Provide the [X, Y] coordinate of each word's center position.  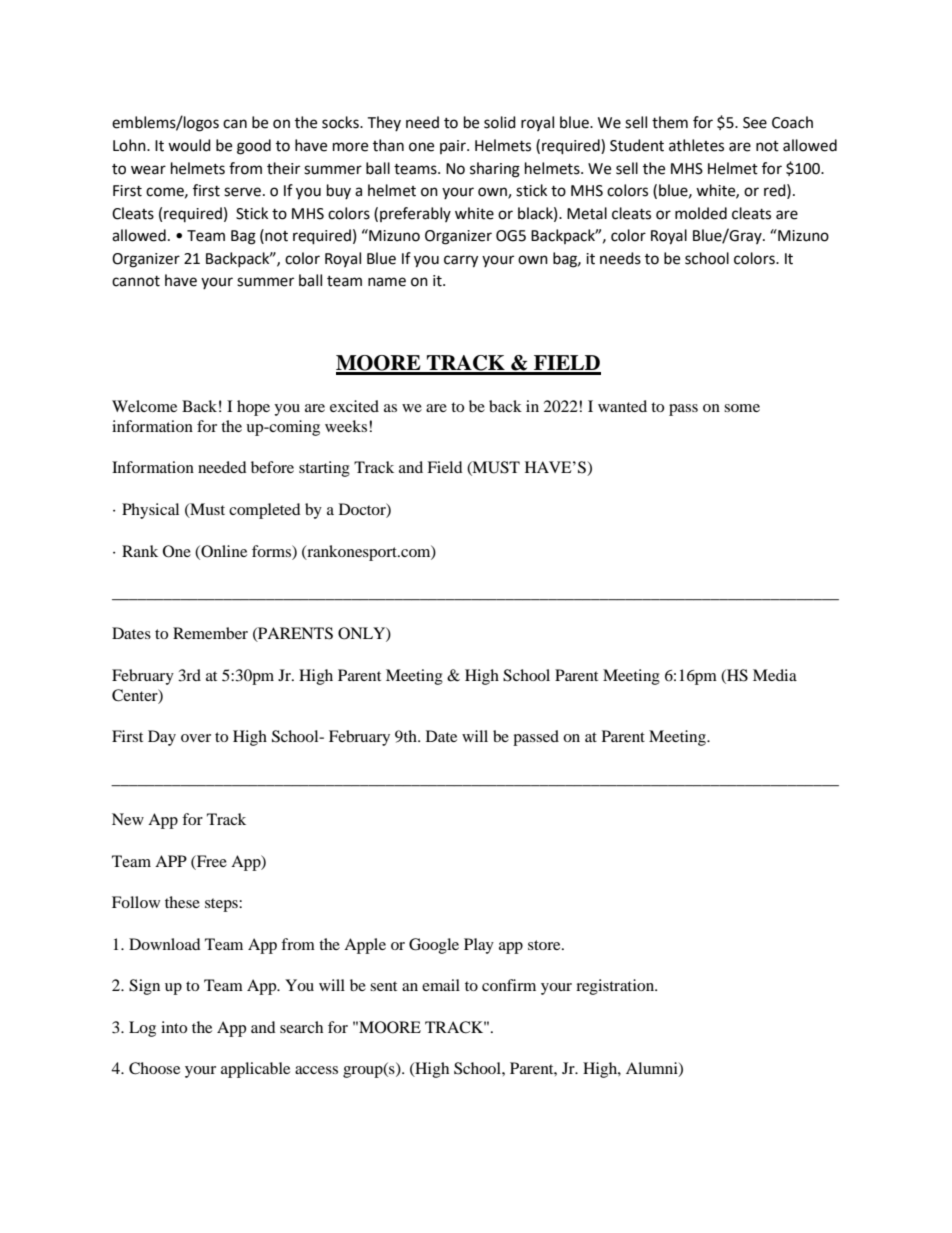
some [742, 408]
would [189, 145]
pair [454, 147]
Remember [210, 633]
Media [775, 675]
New [128, 819]
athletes [696, 145]
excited [354, 406]
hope [253, 408]
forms [272, 551]
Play [479, 946]
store [545, 945]
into [174, 1027]
